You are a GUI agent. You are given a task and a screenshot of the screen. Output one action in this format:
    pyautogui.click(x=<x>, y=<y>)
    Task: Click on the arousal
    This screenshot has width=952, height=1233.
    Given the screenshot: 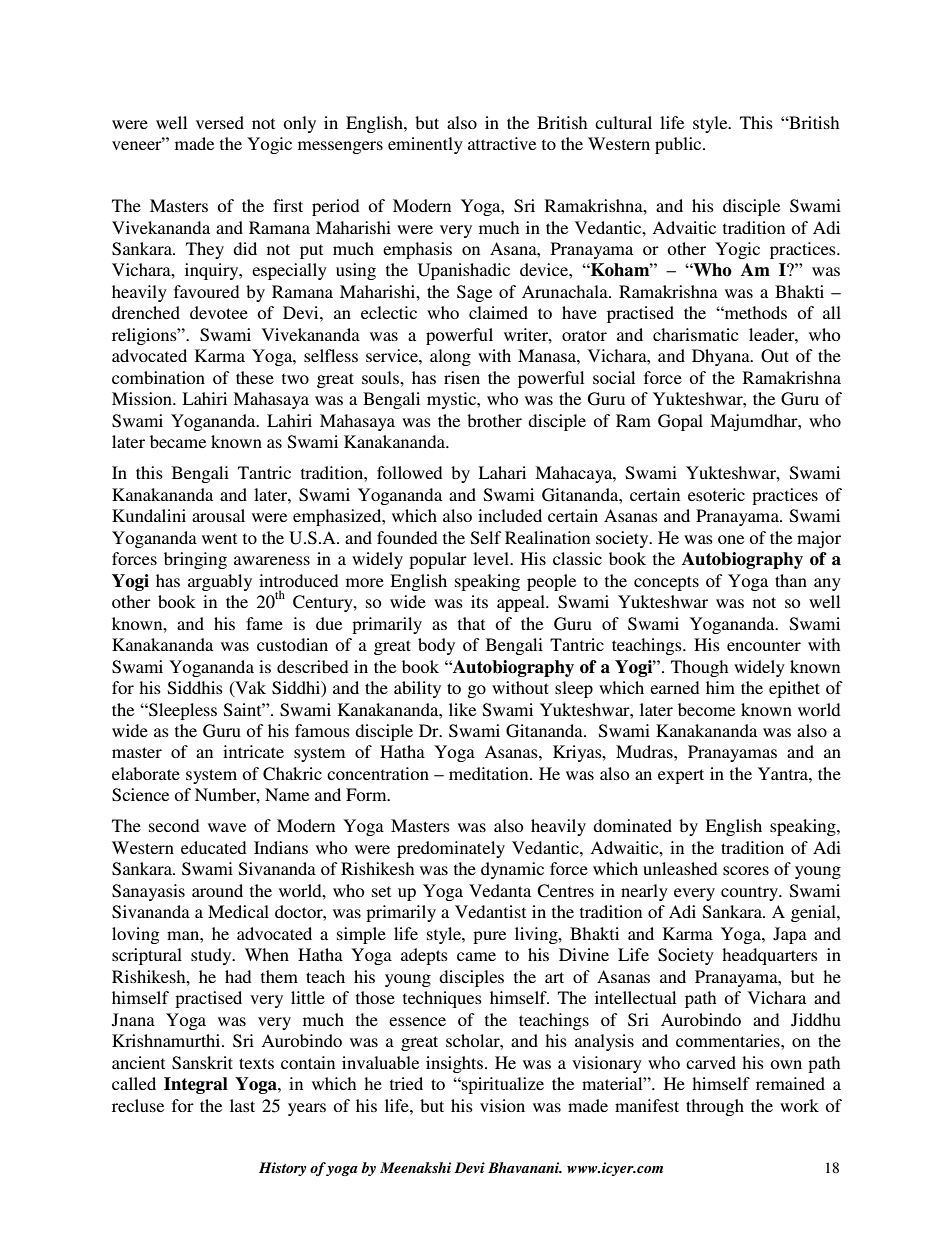 What is the action you would take?
    pyautogui.click(x=218, y=515)
